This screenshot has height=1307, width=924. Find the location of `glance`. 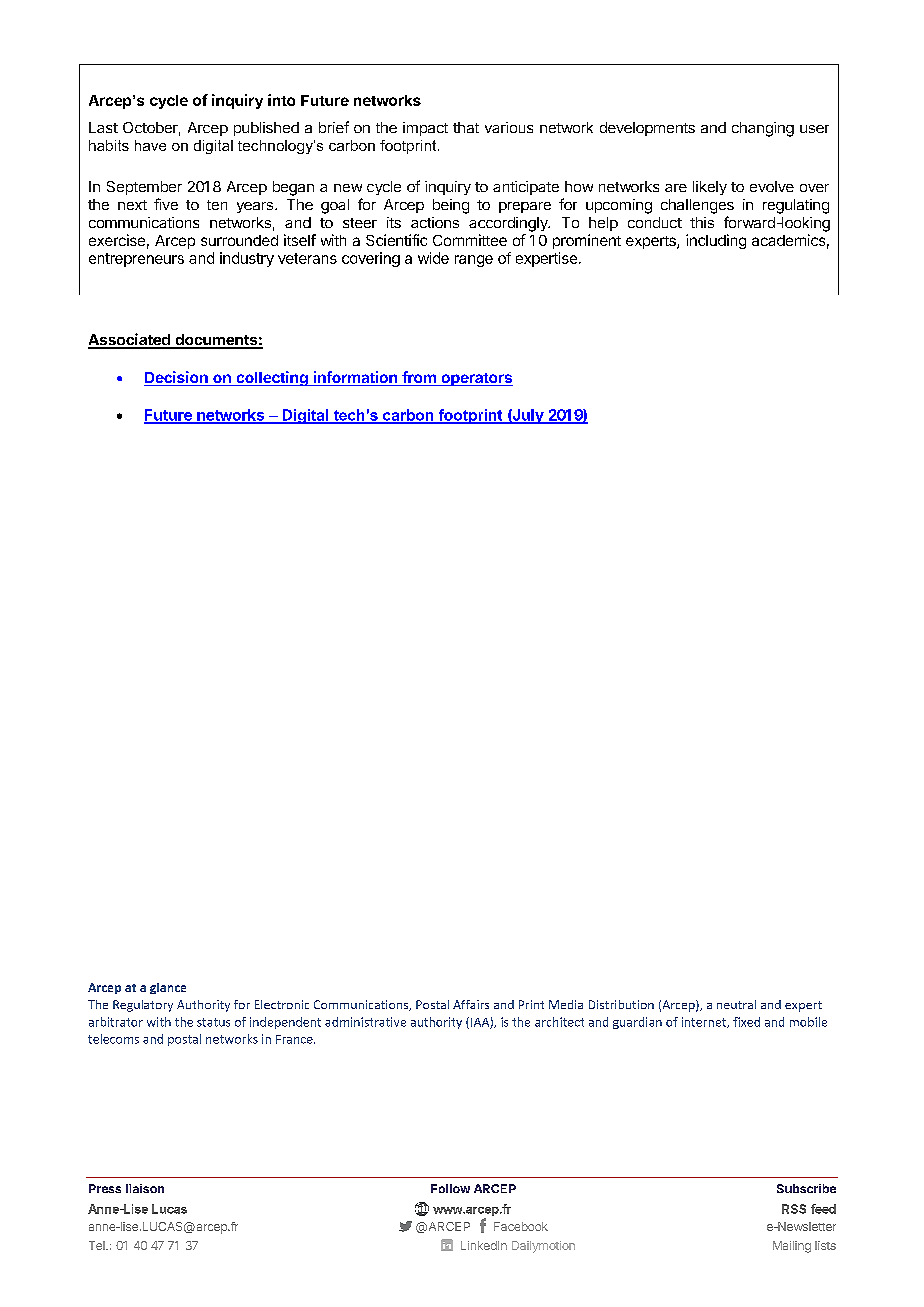

glance is located at coordinates (168, 988).
